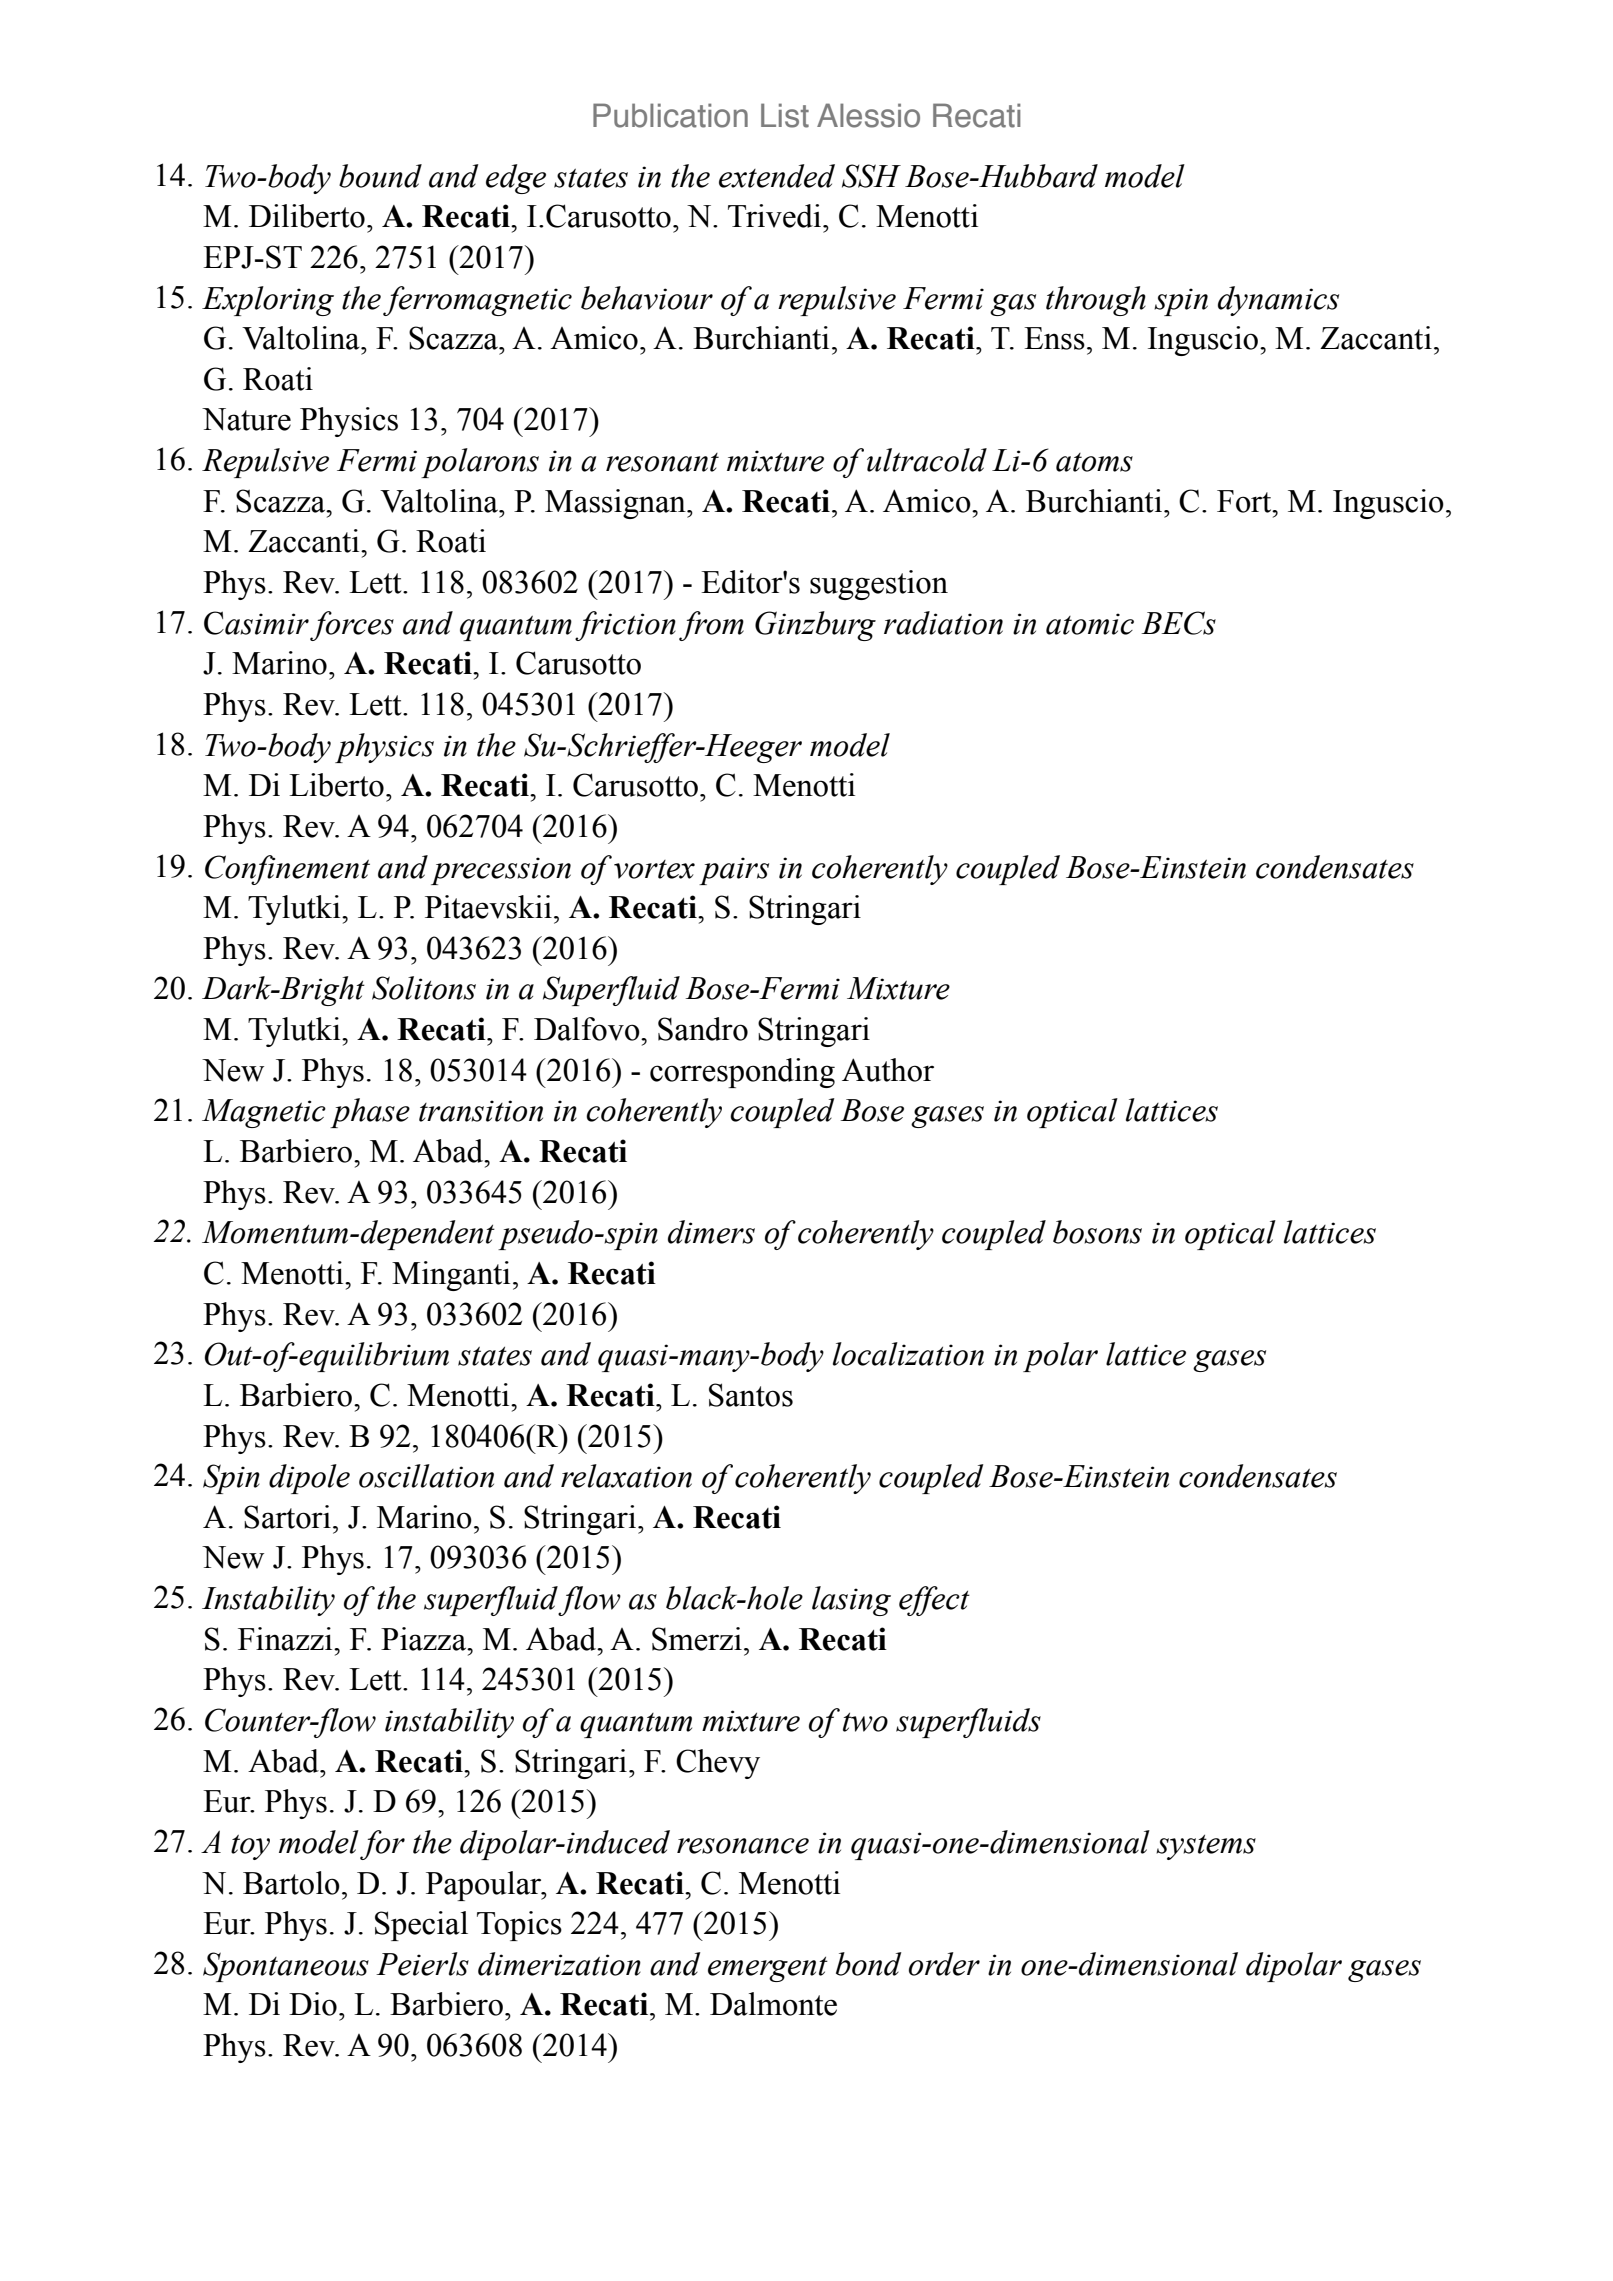  Describe the element at coordinates (421, 1926) in the screenshot. I see `Special` at that location.
